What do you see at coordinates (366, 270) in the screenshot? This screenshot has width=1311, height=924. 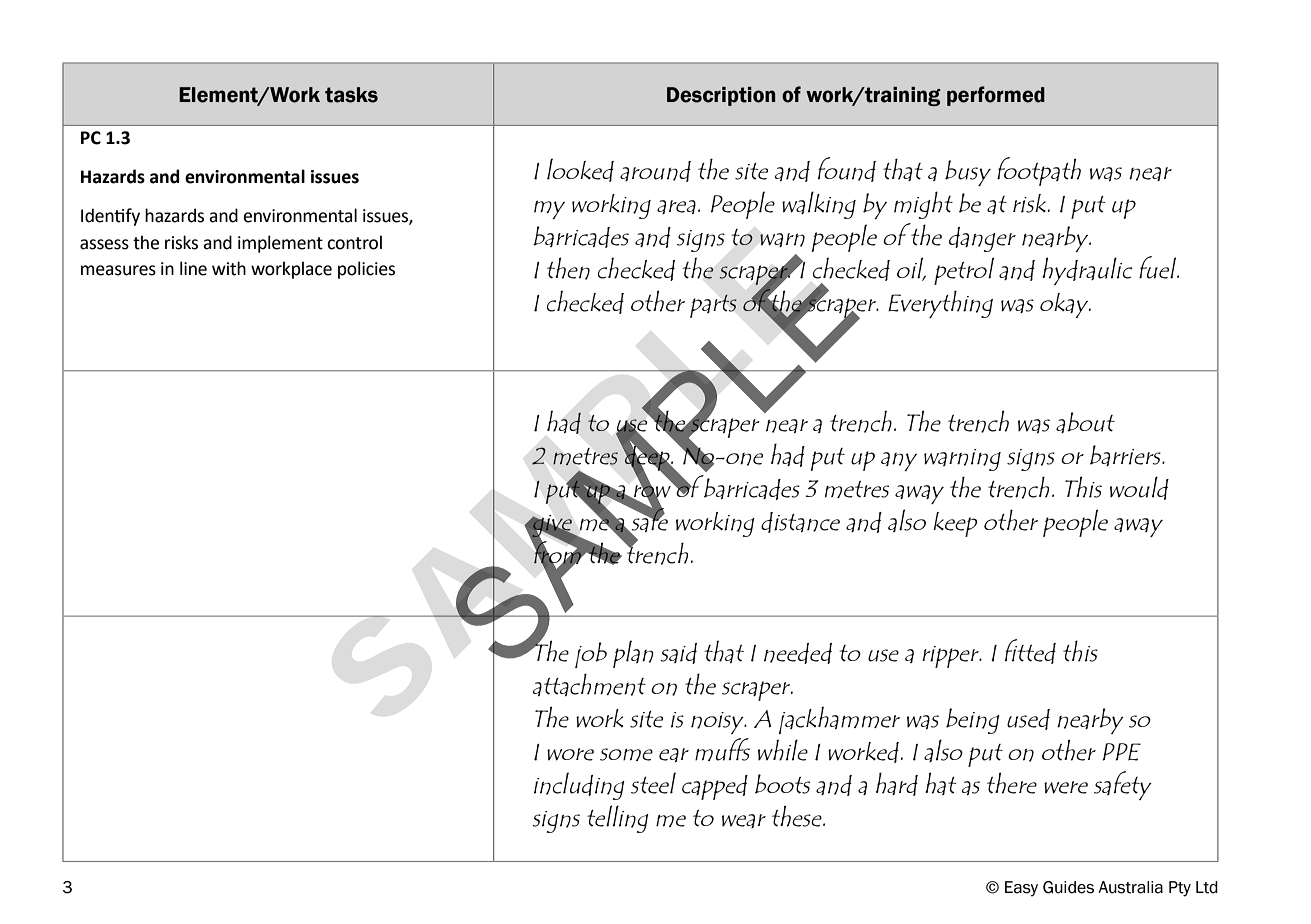 I see `policies` at bounding box center [366, 270].
